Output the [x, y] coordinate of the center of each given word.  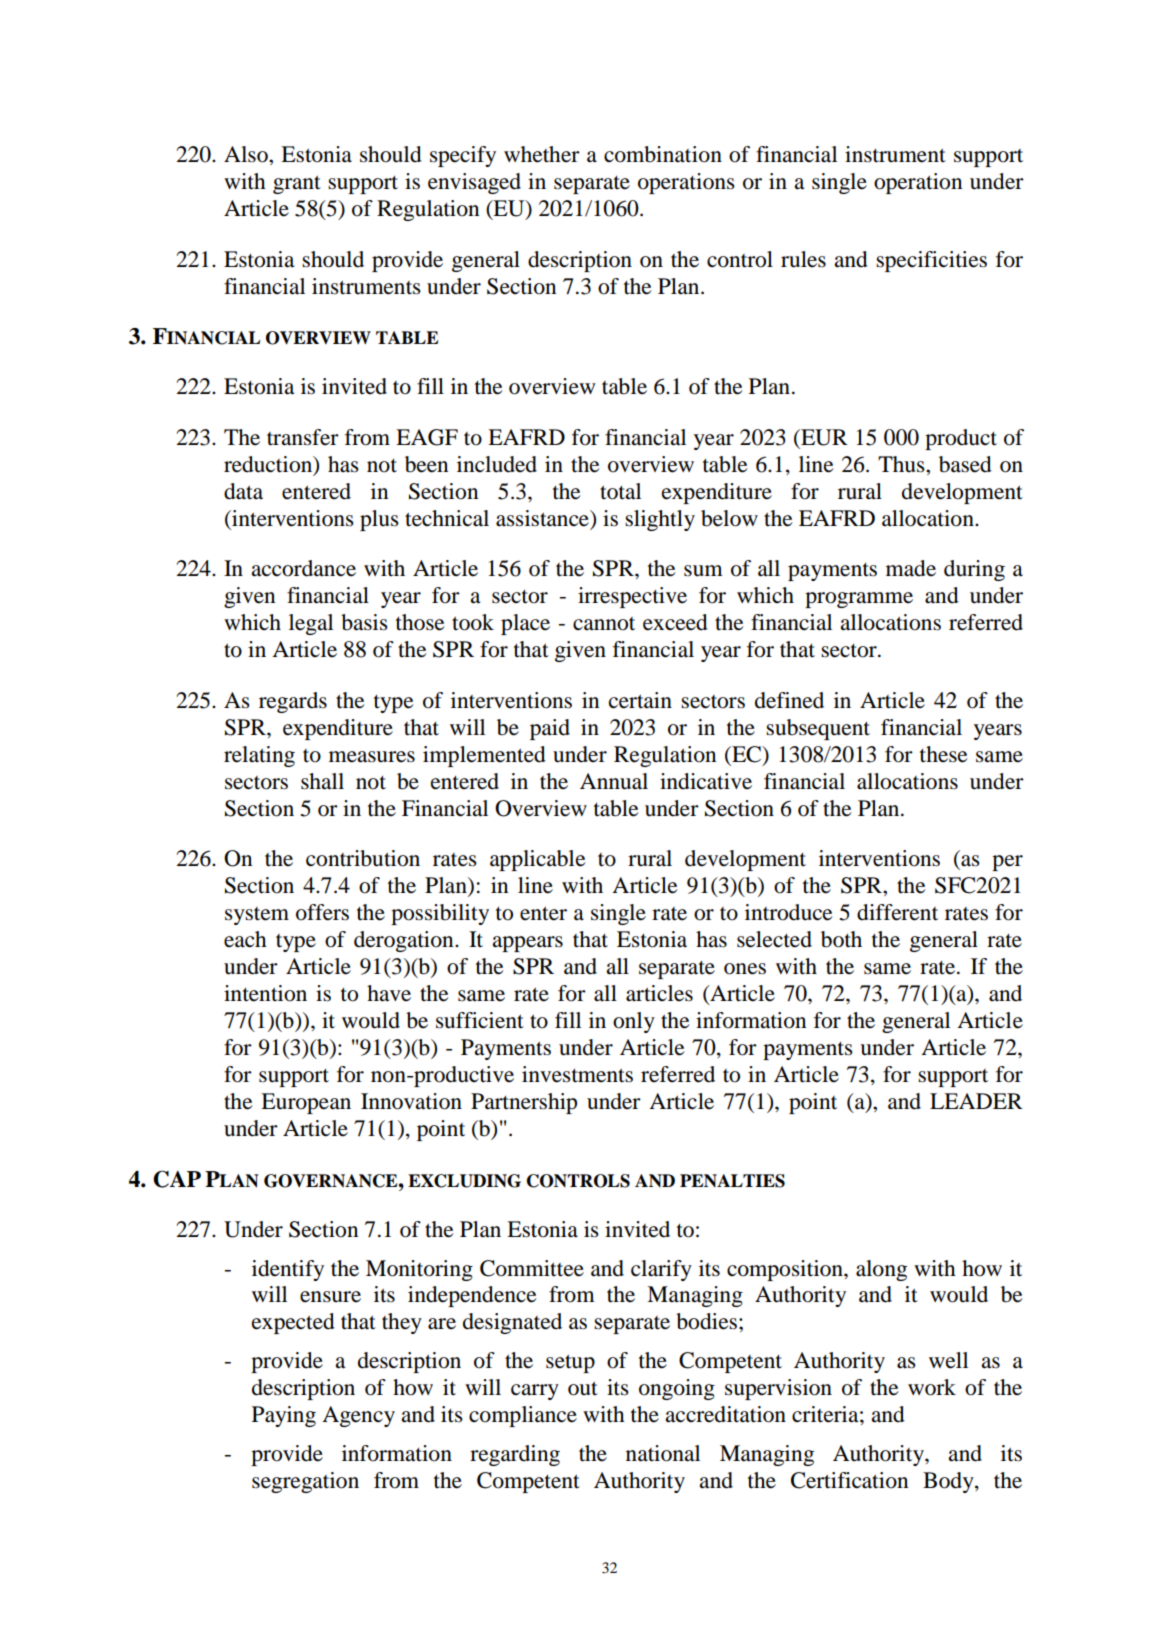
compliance [523, 1416]
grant [297, 184]
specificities [931, 261]
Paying [284, 1416]
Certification [849, 1480]
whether [542, 154]
